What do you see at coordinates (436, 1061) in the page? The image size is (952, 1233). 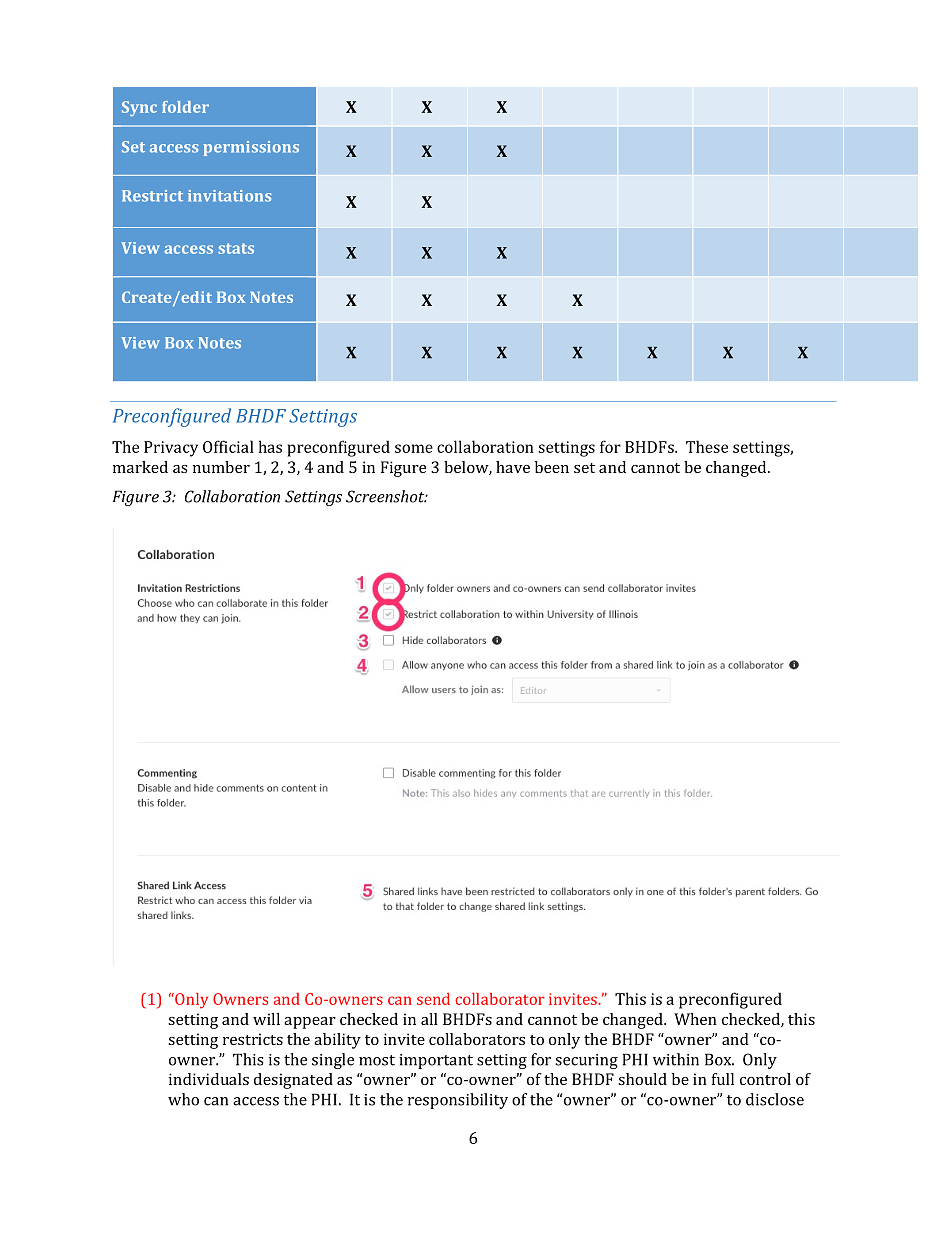 I see `important` at bounding box center [436, 1061].
